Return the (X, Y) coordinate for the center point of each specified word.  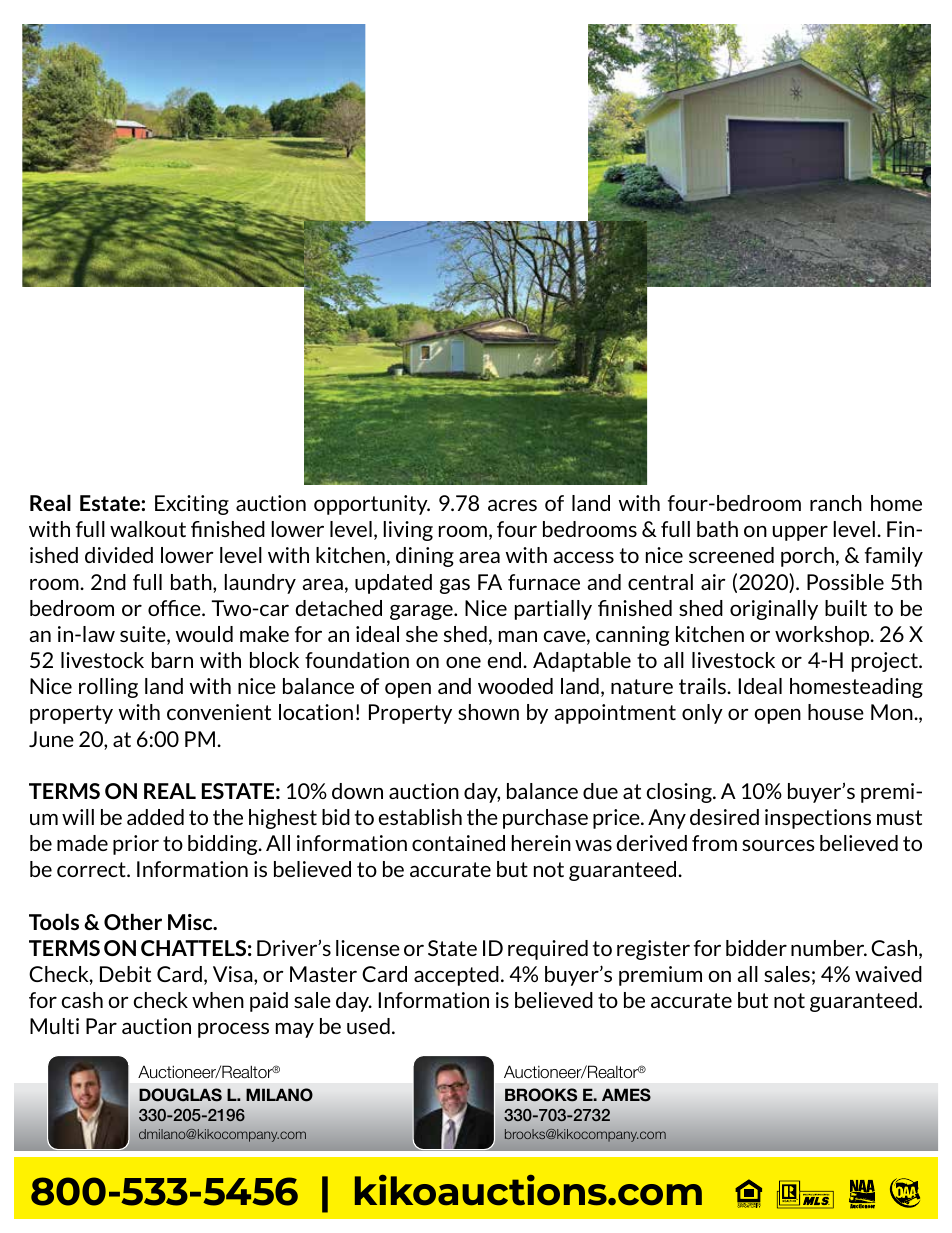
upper (800, 533)
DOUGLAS (180, 1095)
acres (512, 505)
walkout (148, 529)
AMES (626, 1095)
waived (888, 974)
